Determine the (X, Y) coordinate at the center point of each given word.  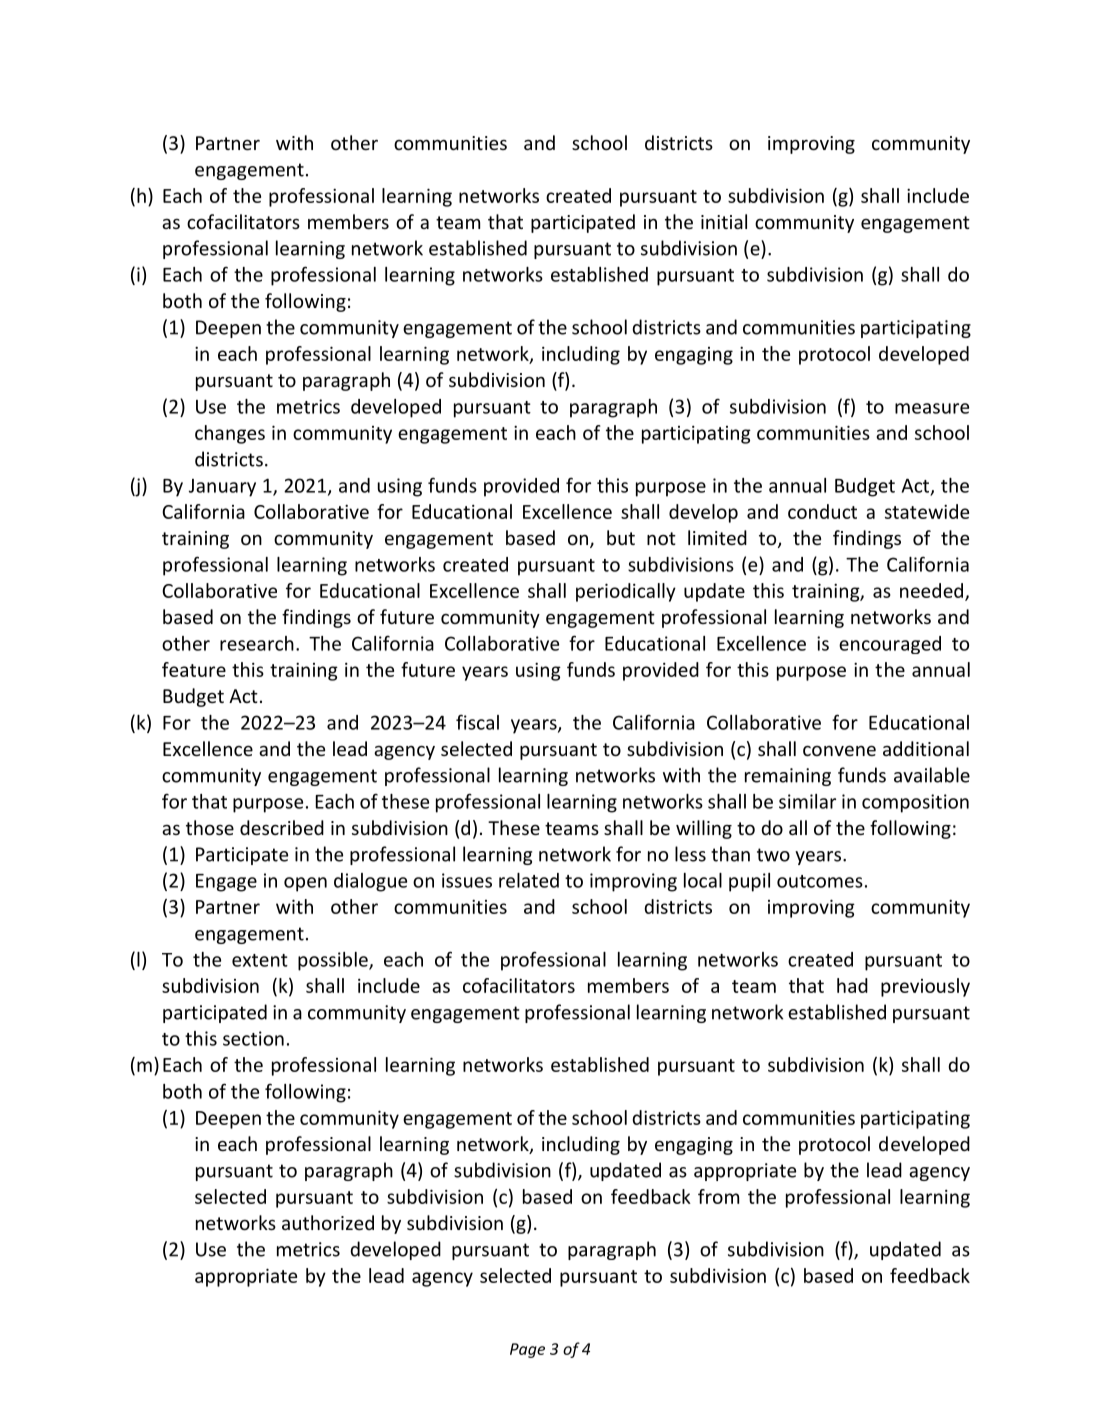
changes (230, 434)
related (529, 880)
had (852, 985)
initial (724, 221)
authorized (328, 1222)
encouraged (890, 645)
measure (932, 408)
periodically (626, 592)
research (257, 643)
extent (260, 960)
